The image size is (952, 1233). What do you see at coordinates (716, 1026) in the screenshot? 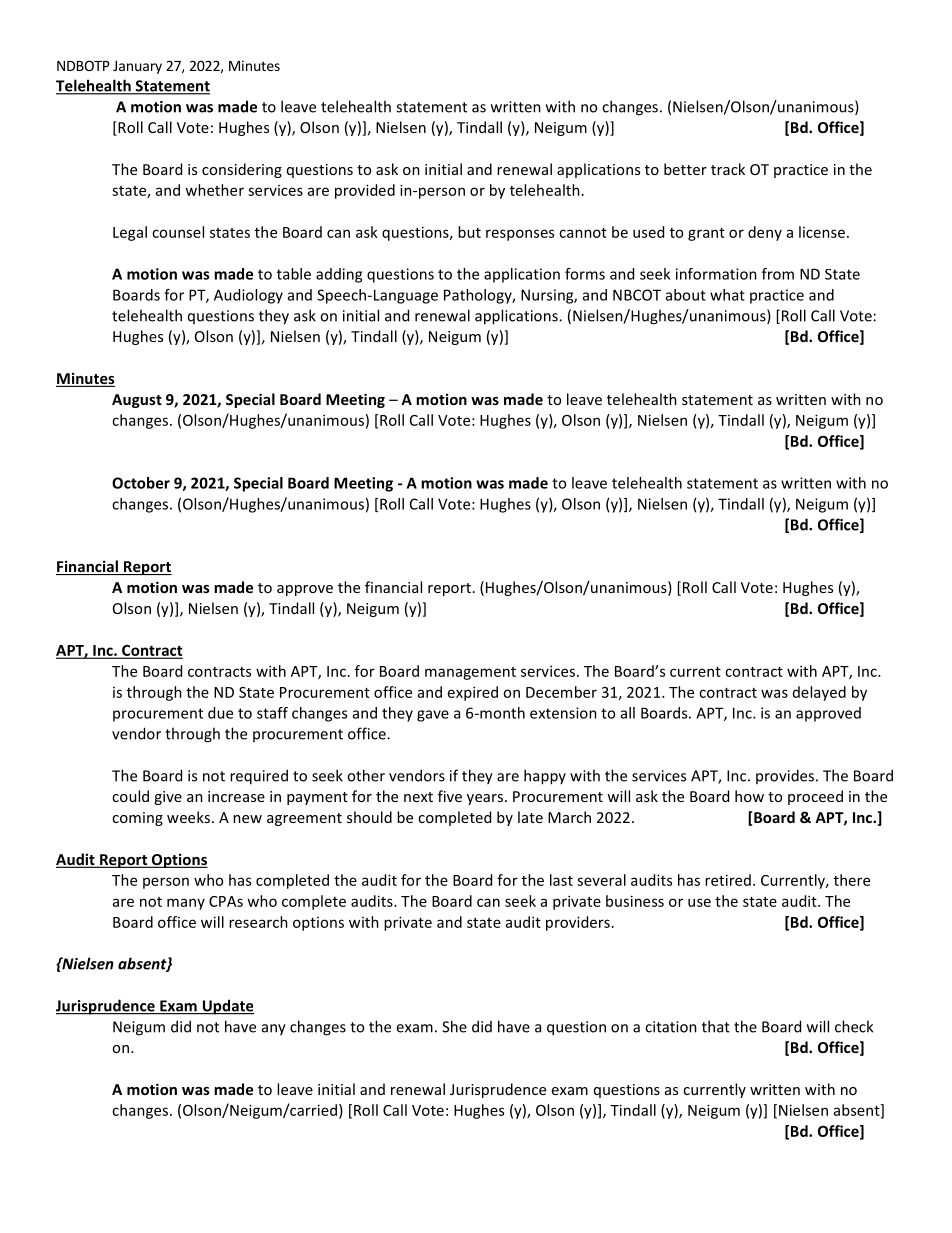
I see `that` at bounding box center [716, 1026].
